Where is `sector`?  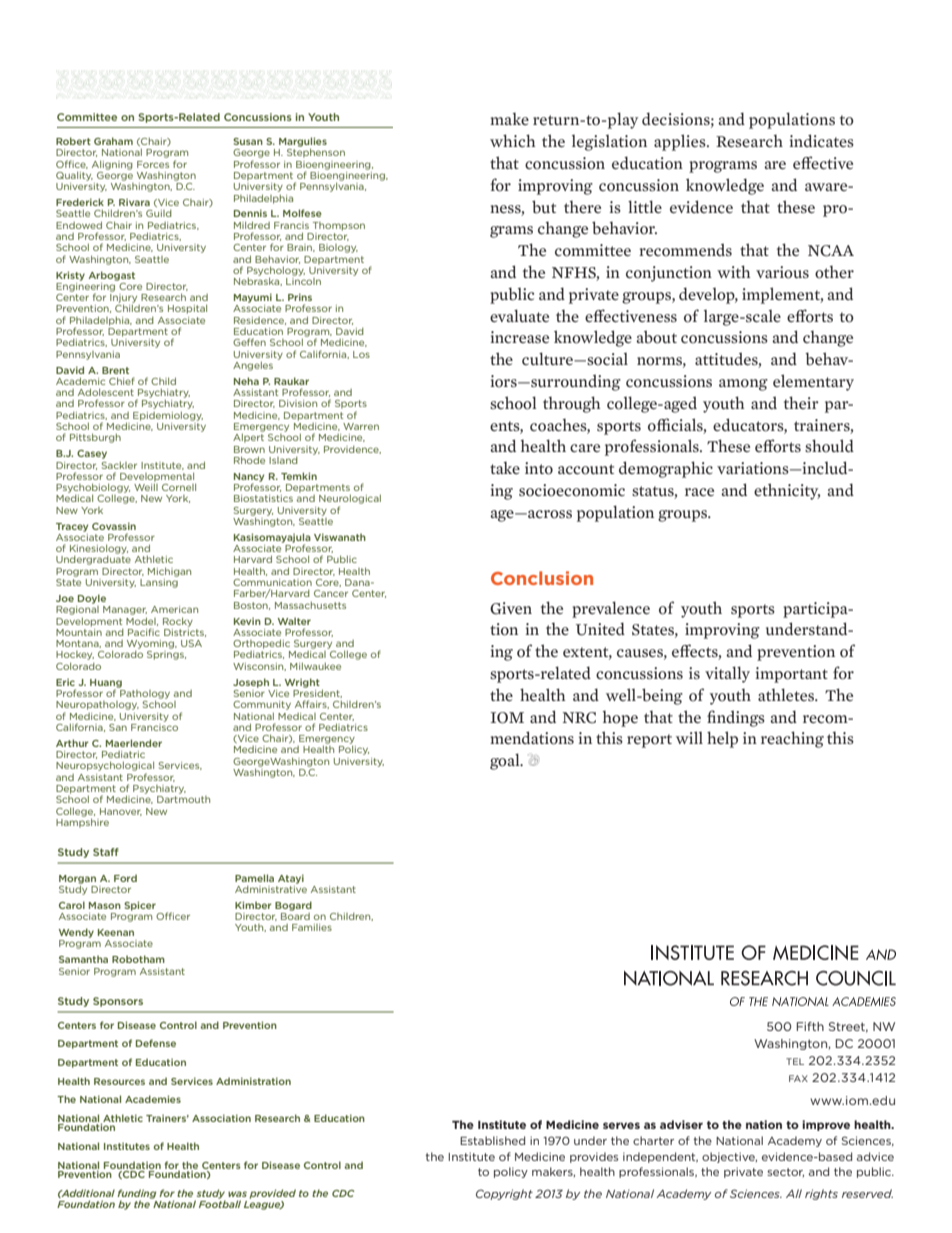 sector is located at coordinates (785, 1172).
